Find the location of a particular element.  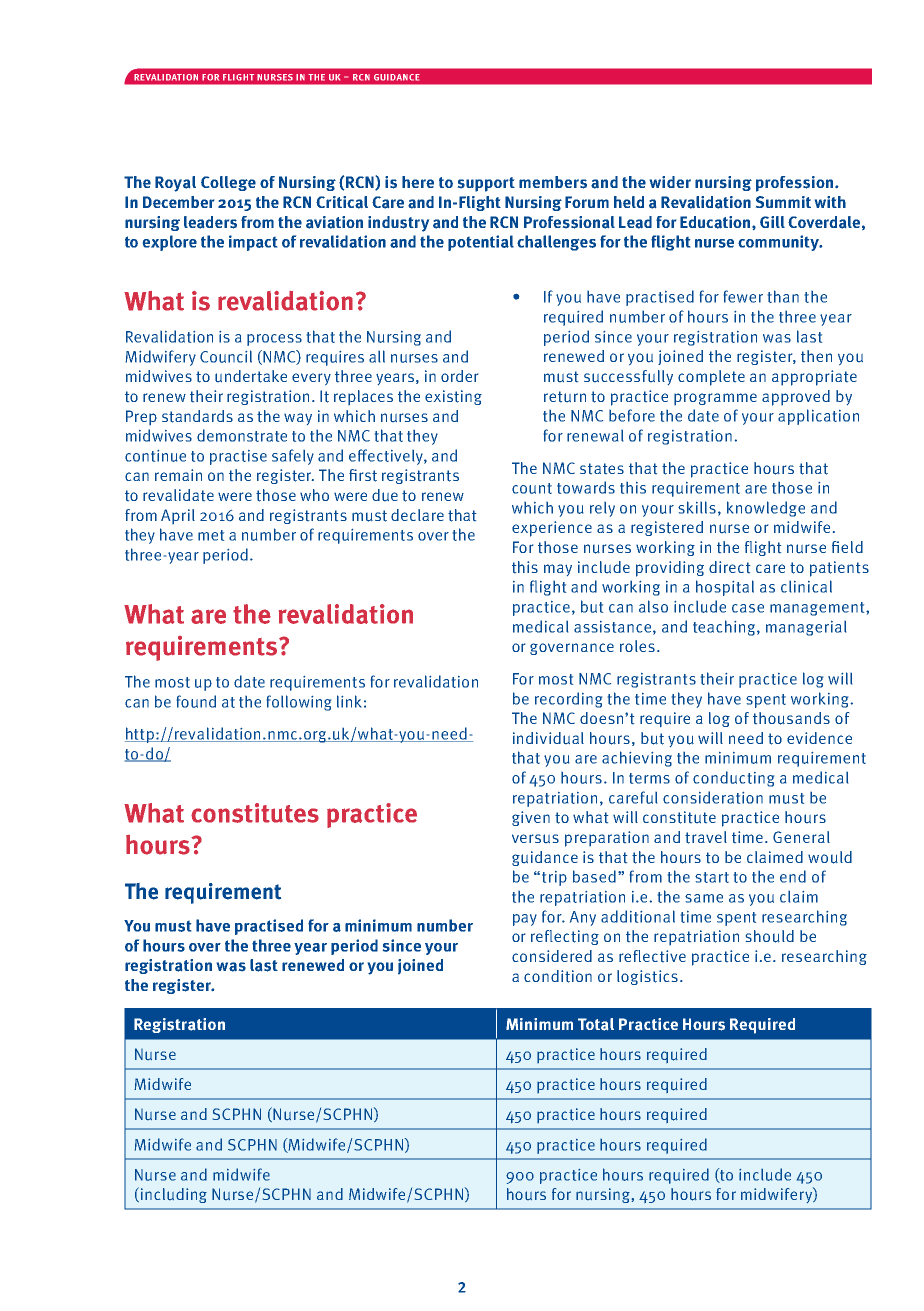

including is located at coordinates (172, 1195).
